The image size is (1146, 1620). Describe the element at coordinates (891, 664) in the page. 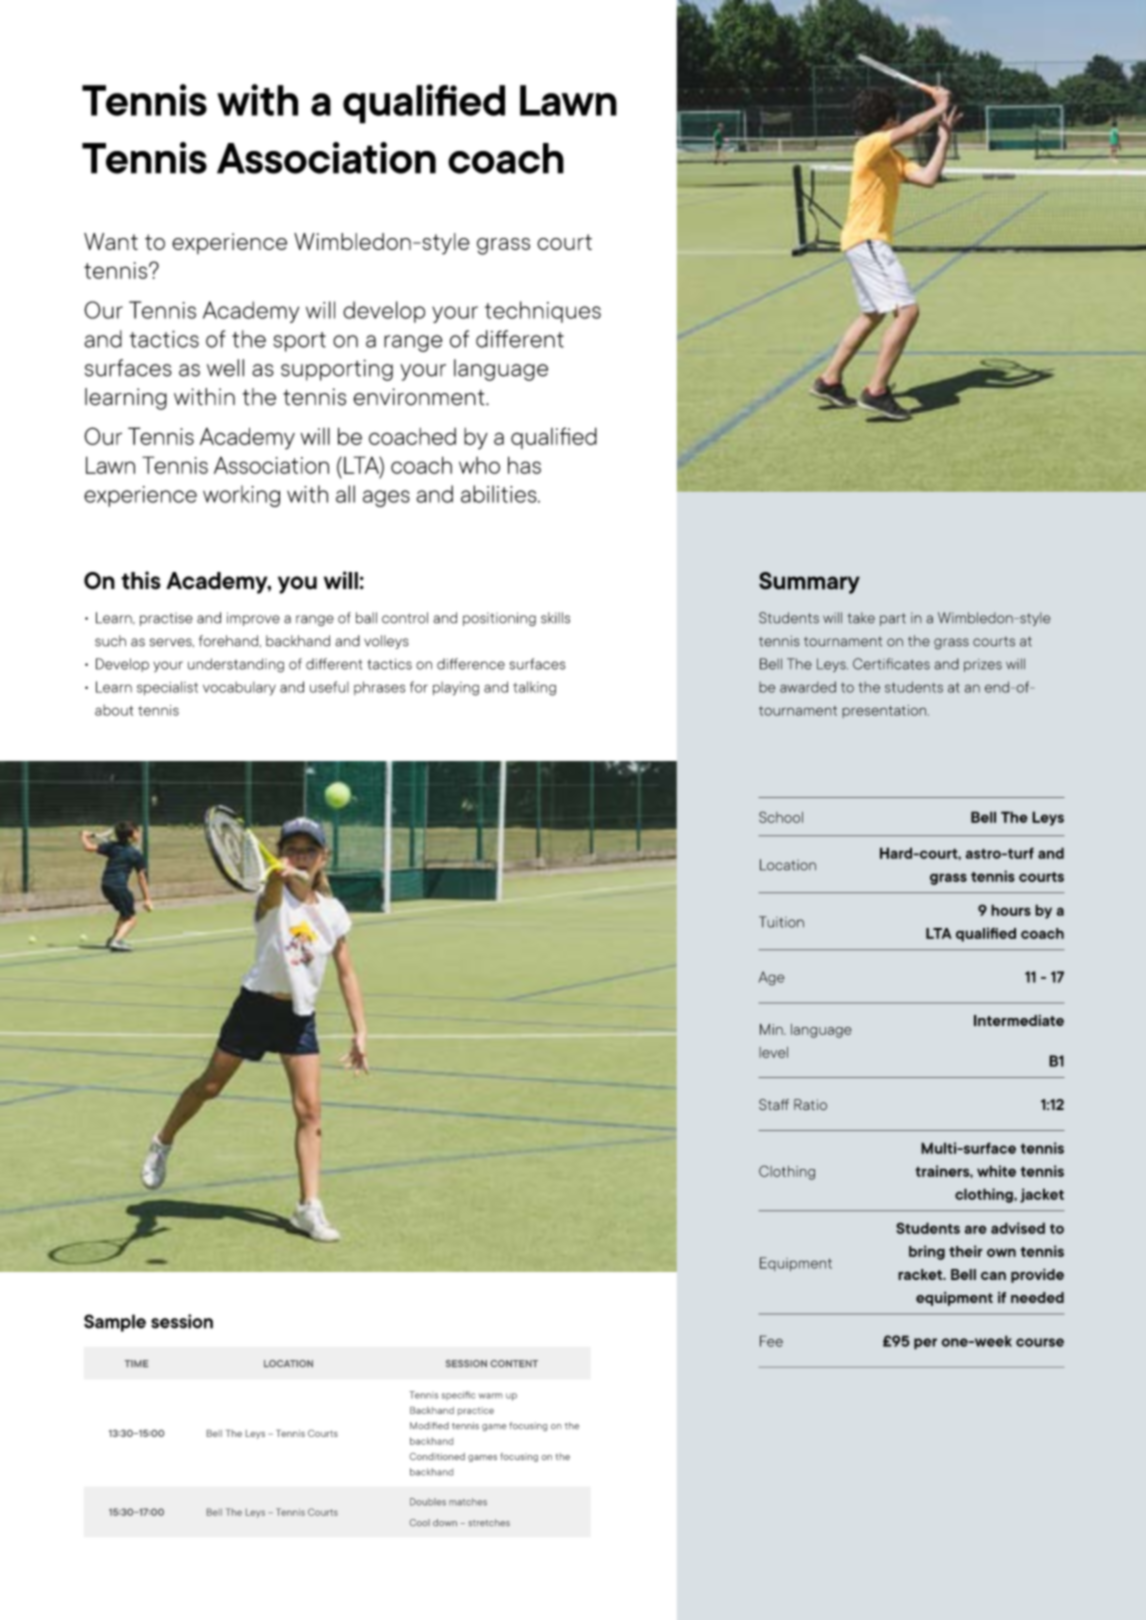

I see `Certificates` at that location.
